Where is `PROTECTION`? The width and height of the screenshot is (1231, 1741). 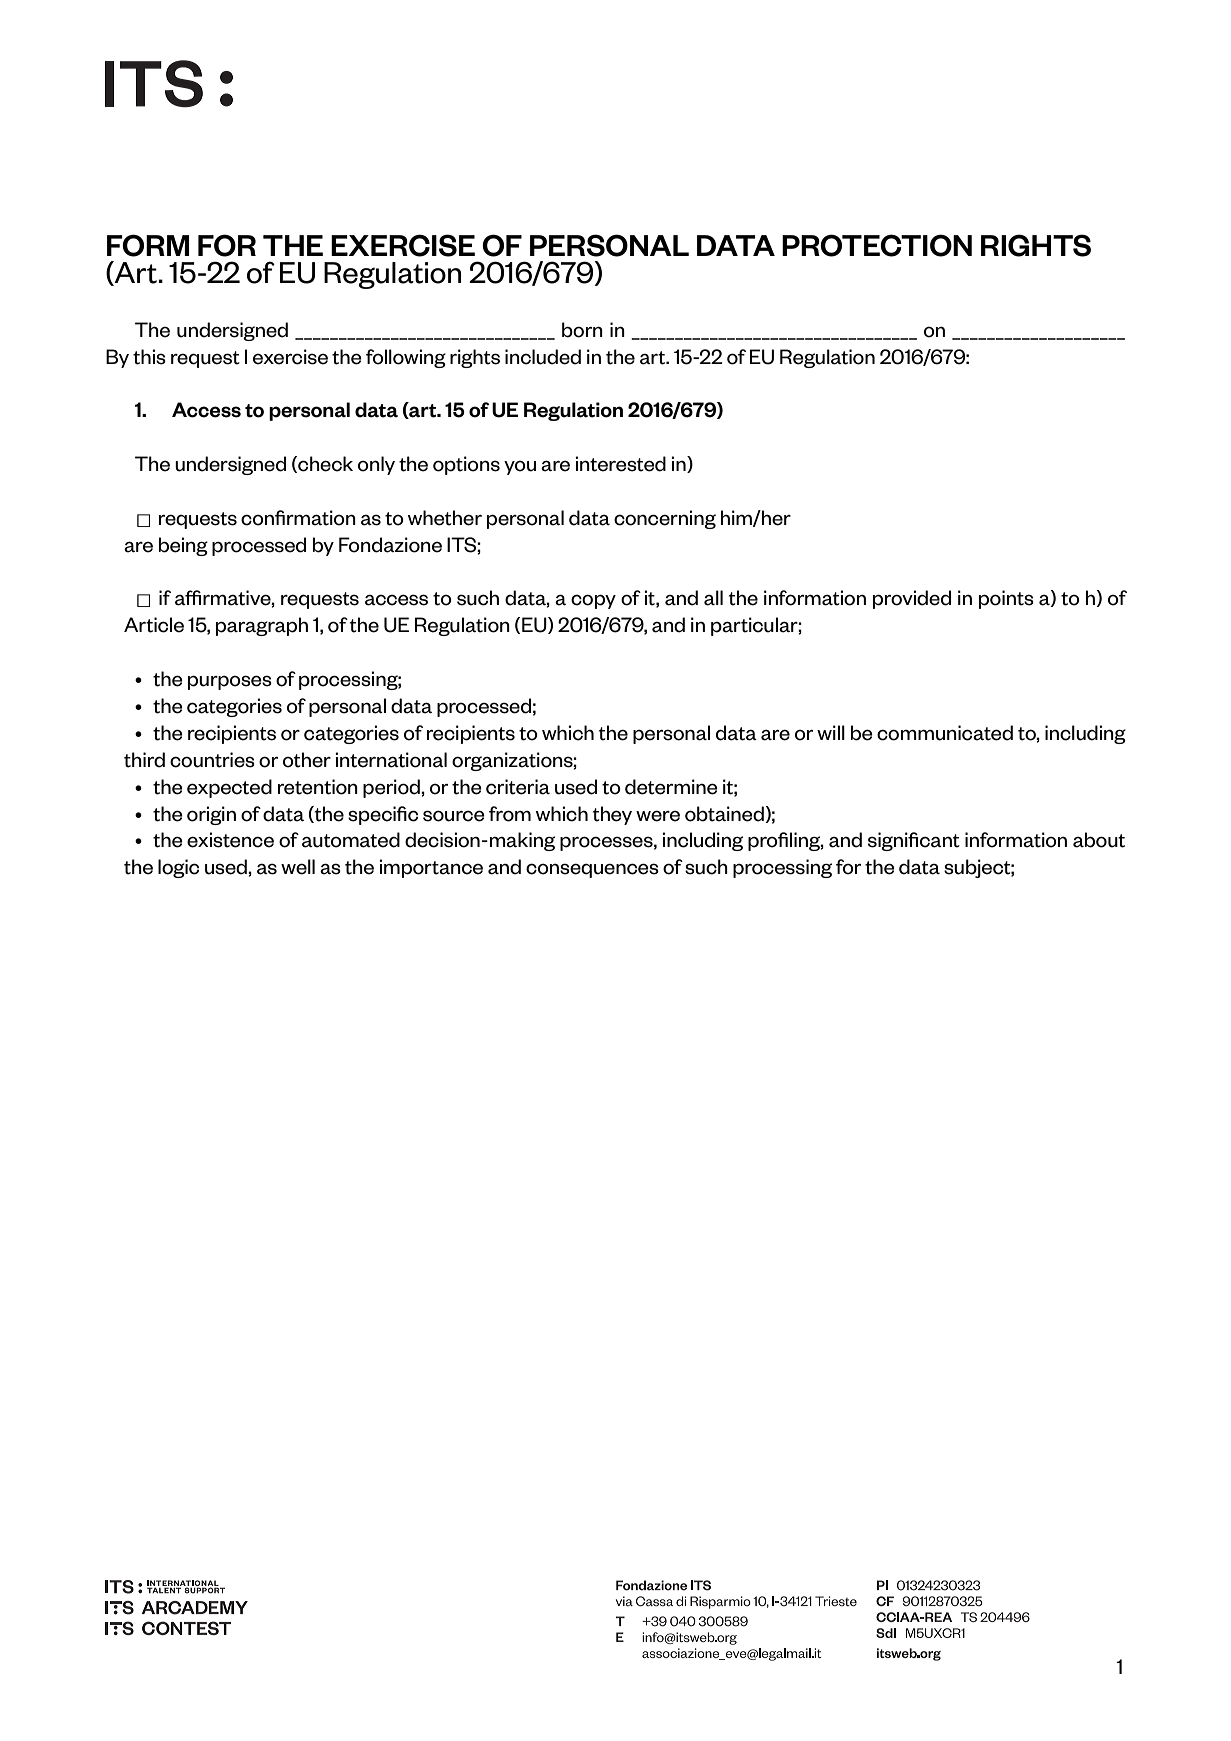
PROTECTION is located at coordinates (877, 245).
